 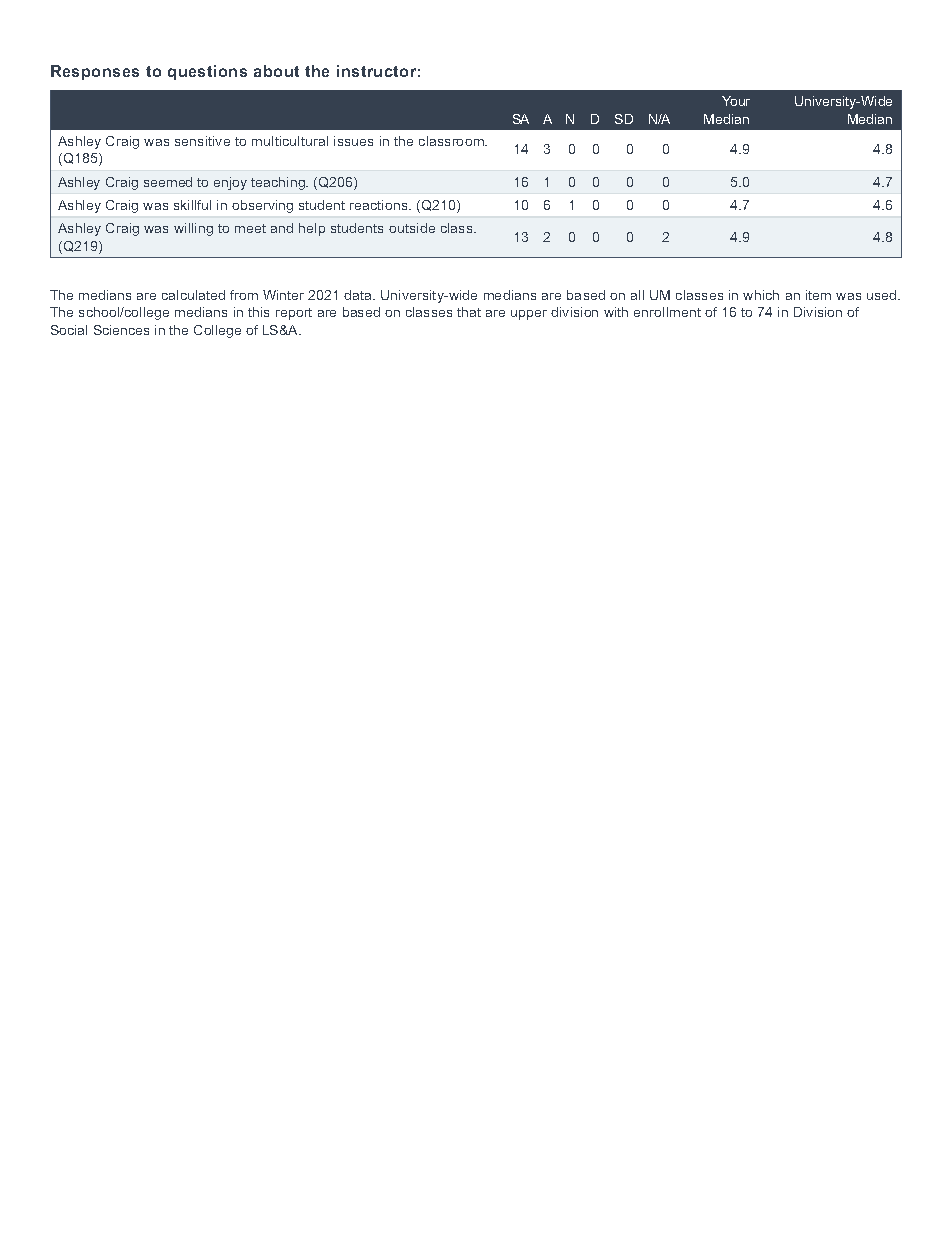 I want to click on questions, so click(x=207, y=72).
